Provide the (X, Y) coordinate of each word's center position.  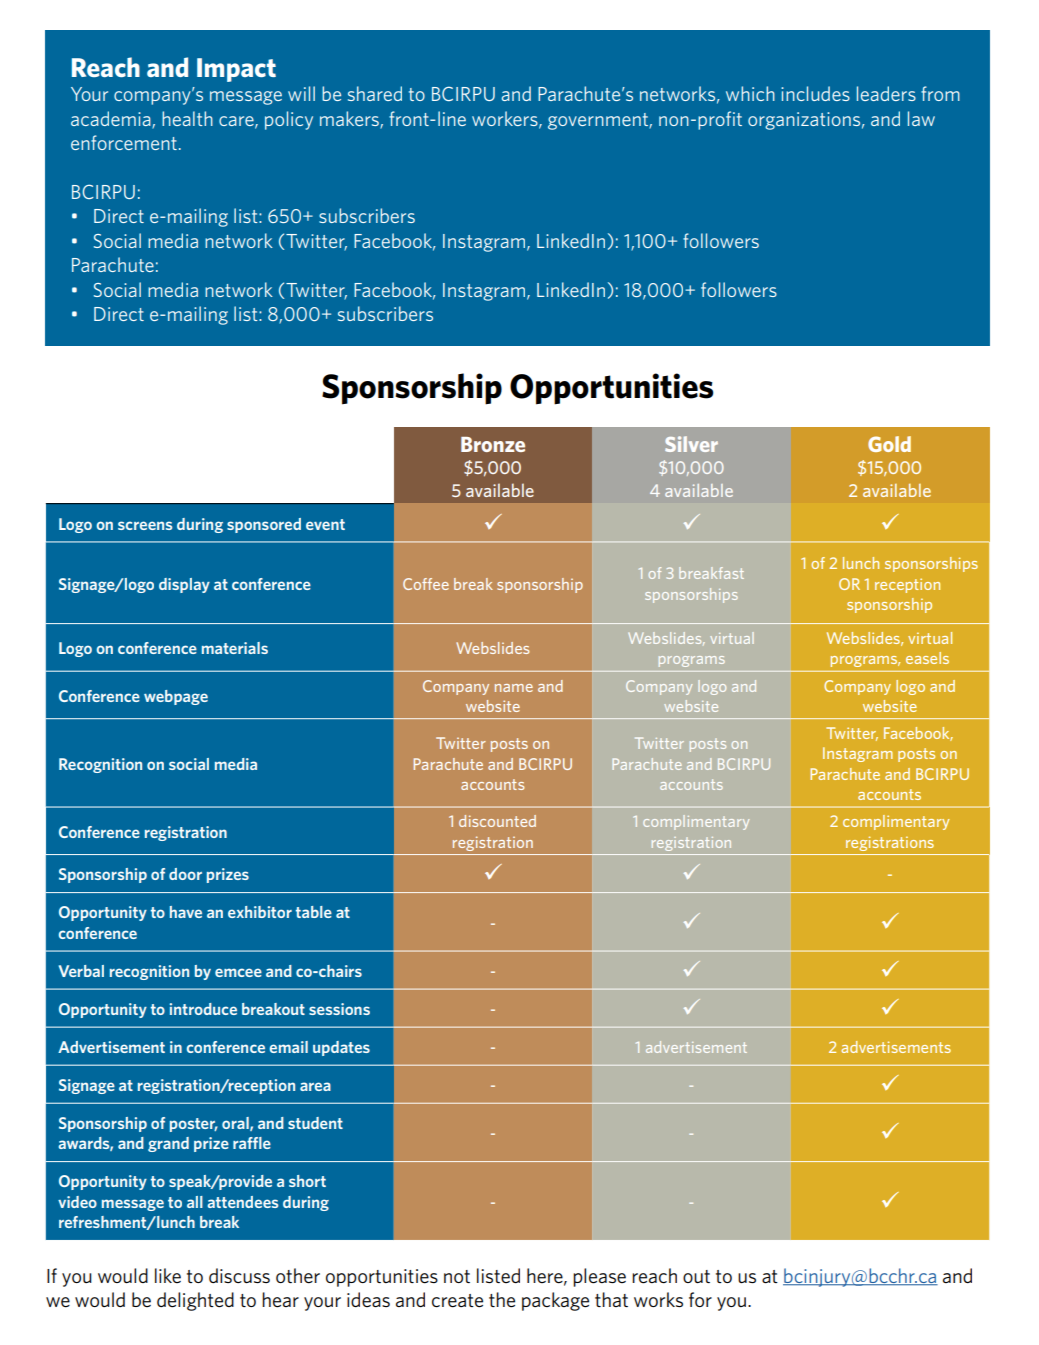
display (184, 585)
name (514, 688)
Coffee (426, 584)
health (187, 118)
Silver (691, 444)
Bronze (493, 444)
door (185, 874)
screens (145, 525)
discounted (497, 821)
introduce (203, 1009)
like (168, 1275)
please (599, 1277)
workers (506, 119)
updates (341, 1048)
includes (815, 93)
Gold (889, 444)
